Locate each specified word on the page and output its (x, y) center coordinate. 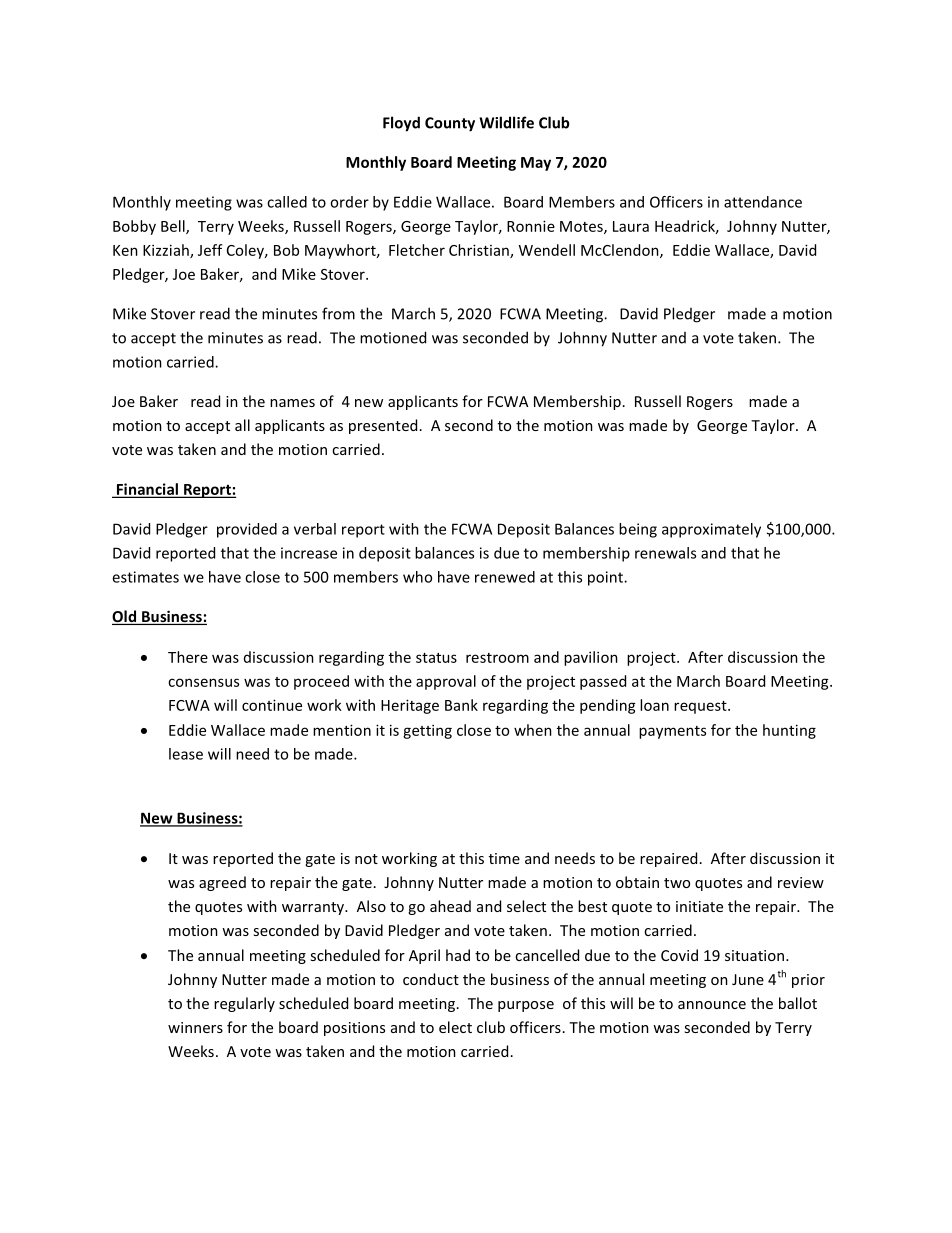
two (677, 883)
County (450, 124)
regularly (244, 1004)
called (287, 202)
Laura (631, 226)
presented (383, 426)
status (436, 658)
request (701, 707)
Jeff (210, 250)
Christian (480, 251)
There (188, 657)
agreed (222, 883)
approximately (711, 530)
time (504, 858)
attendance (763, 202)
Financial (147, 490)
